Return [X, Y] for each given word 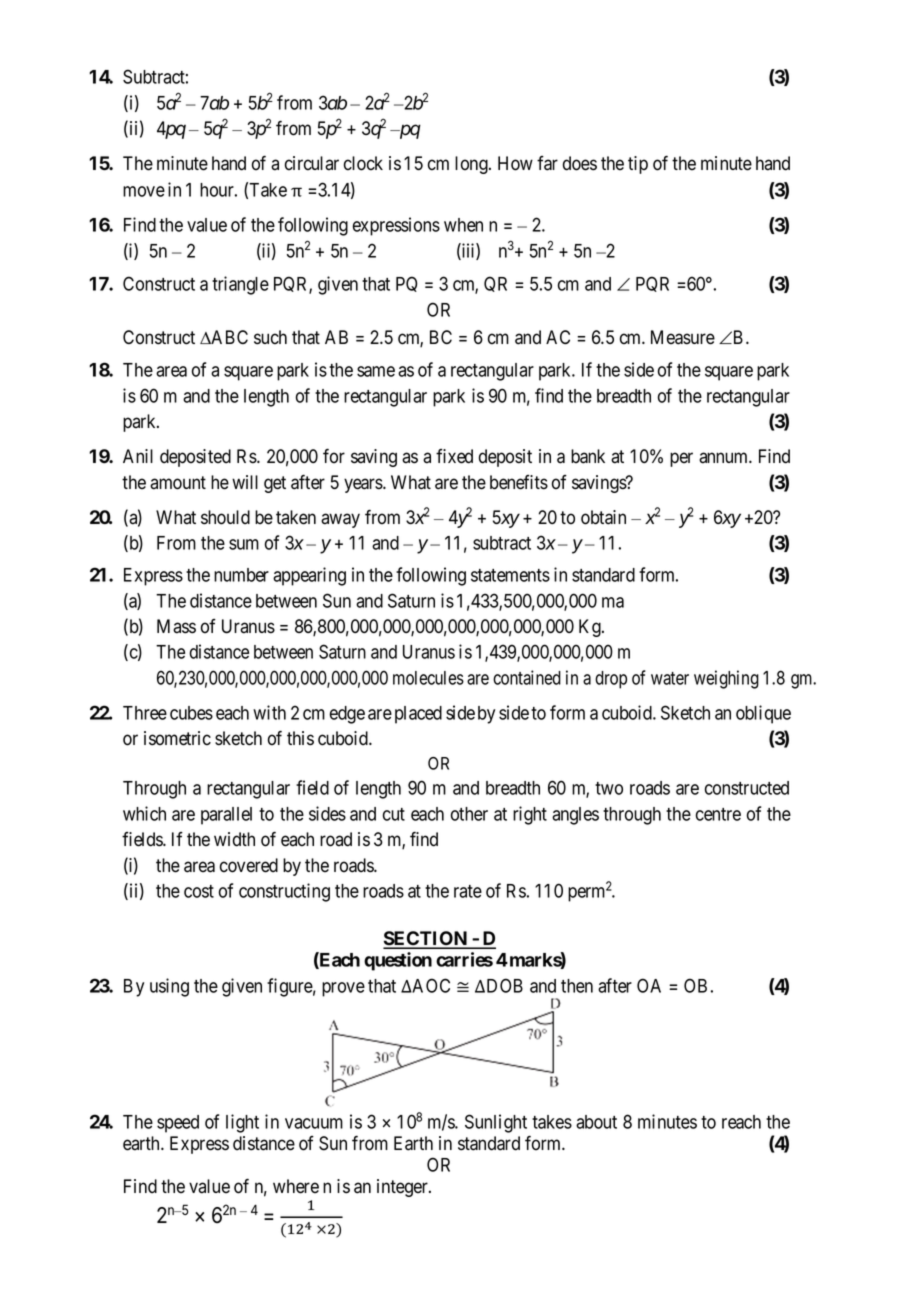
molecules [428, 678]
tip [638, 165]
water [670, 678]
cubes [191, 713]
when [463, 225]
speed [178, 1124]
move [144, 191]
